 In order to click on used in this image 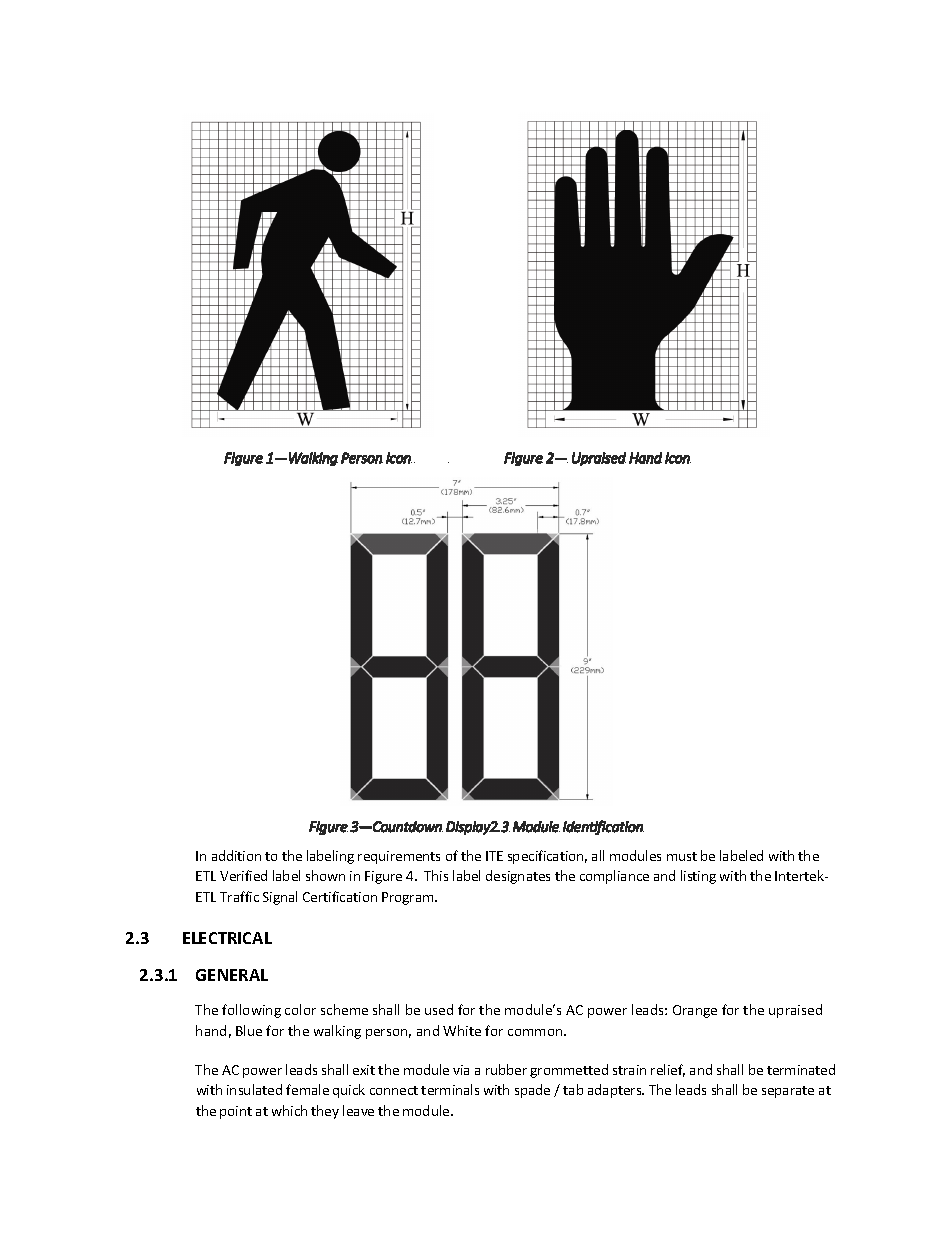, I will do `click(439, 1009)`.
